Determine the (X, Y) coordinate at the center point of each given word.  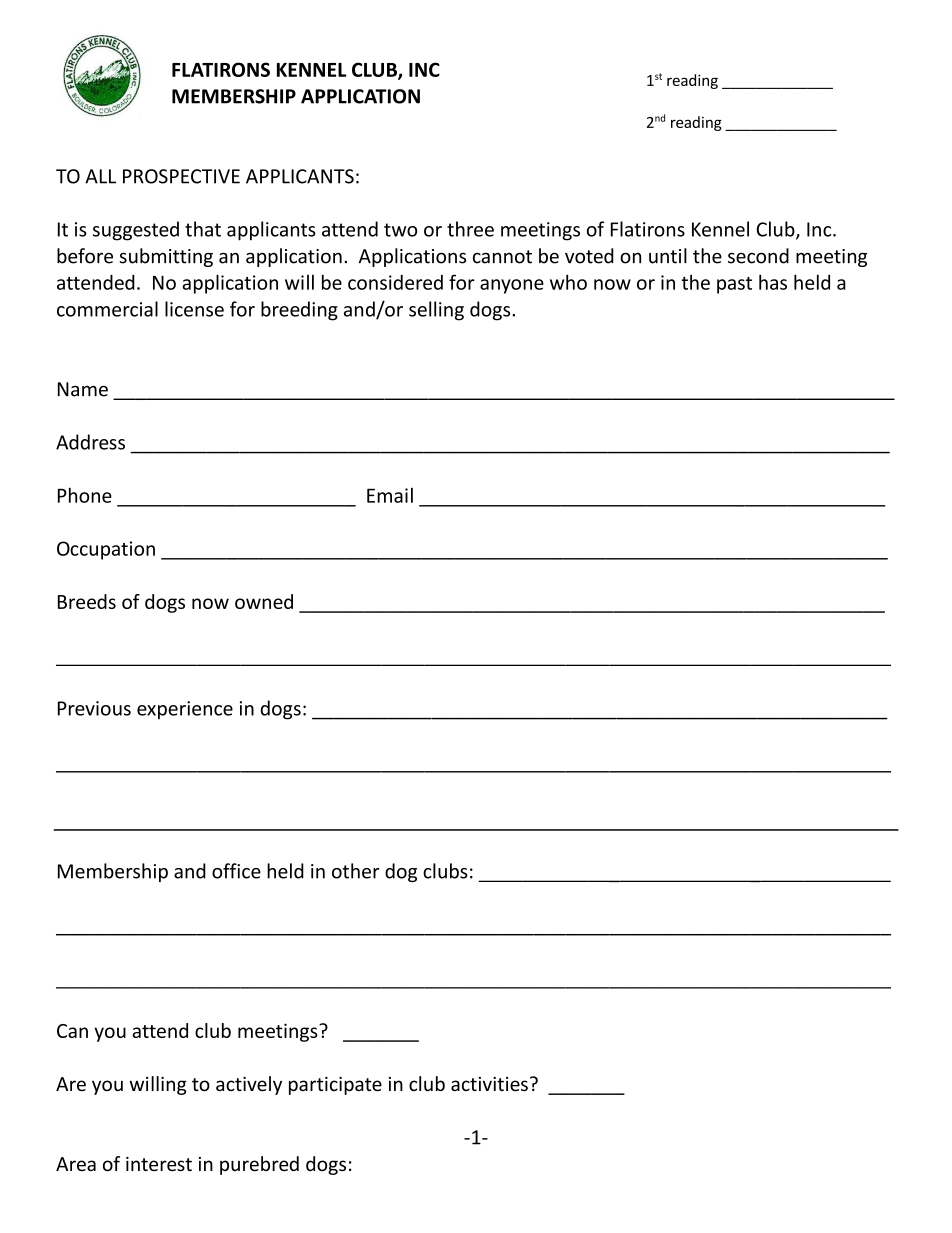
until (668, 256)
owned (264, 601)
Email (390, 495)
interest (159, 1164)
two (400, 230)
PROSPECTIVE (181, 176)
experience (185, 710)
